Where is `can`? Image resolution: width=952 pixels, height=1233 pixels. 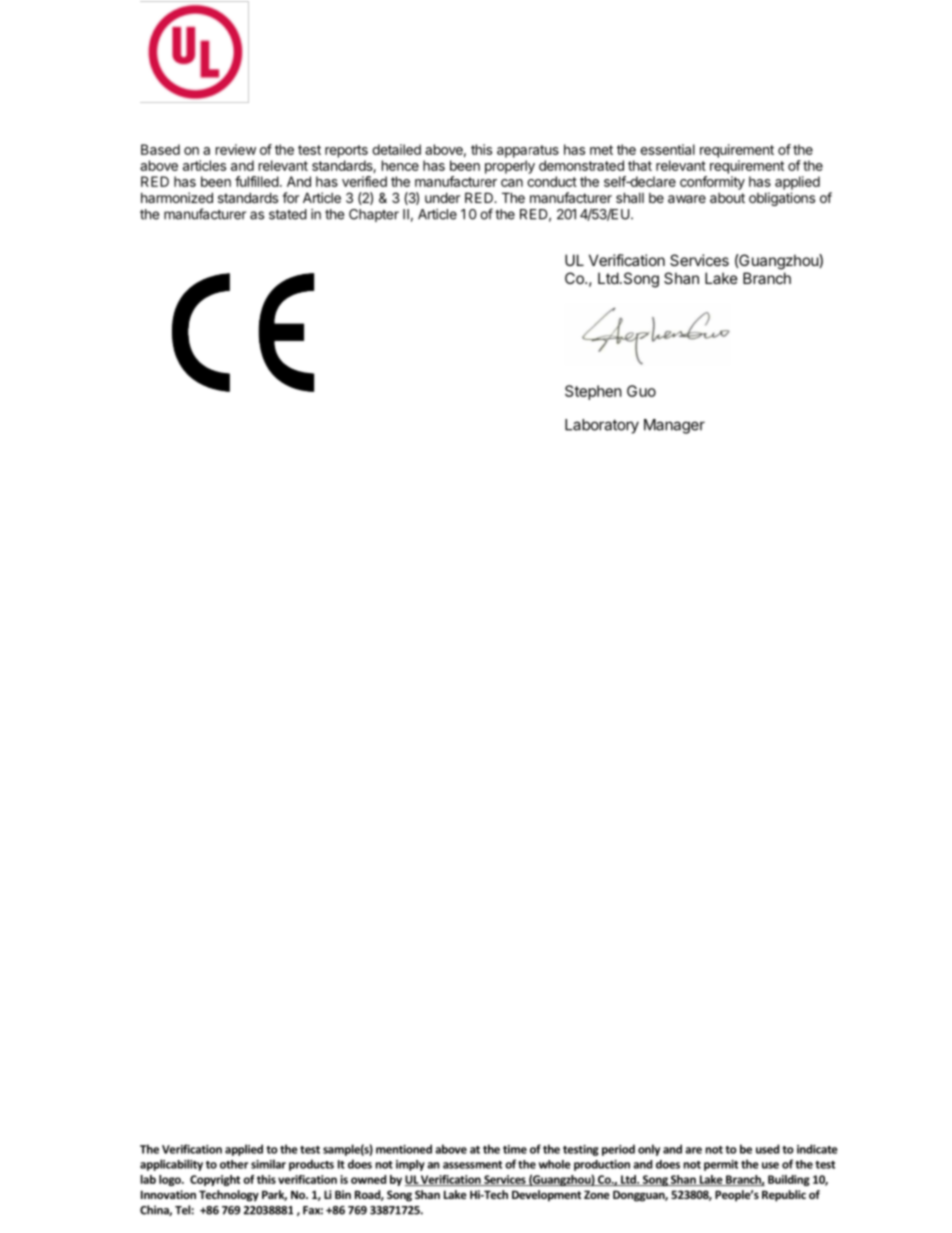
can is located at coordinates (512, 183).
